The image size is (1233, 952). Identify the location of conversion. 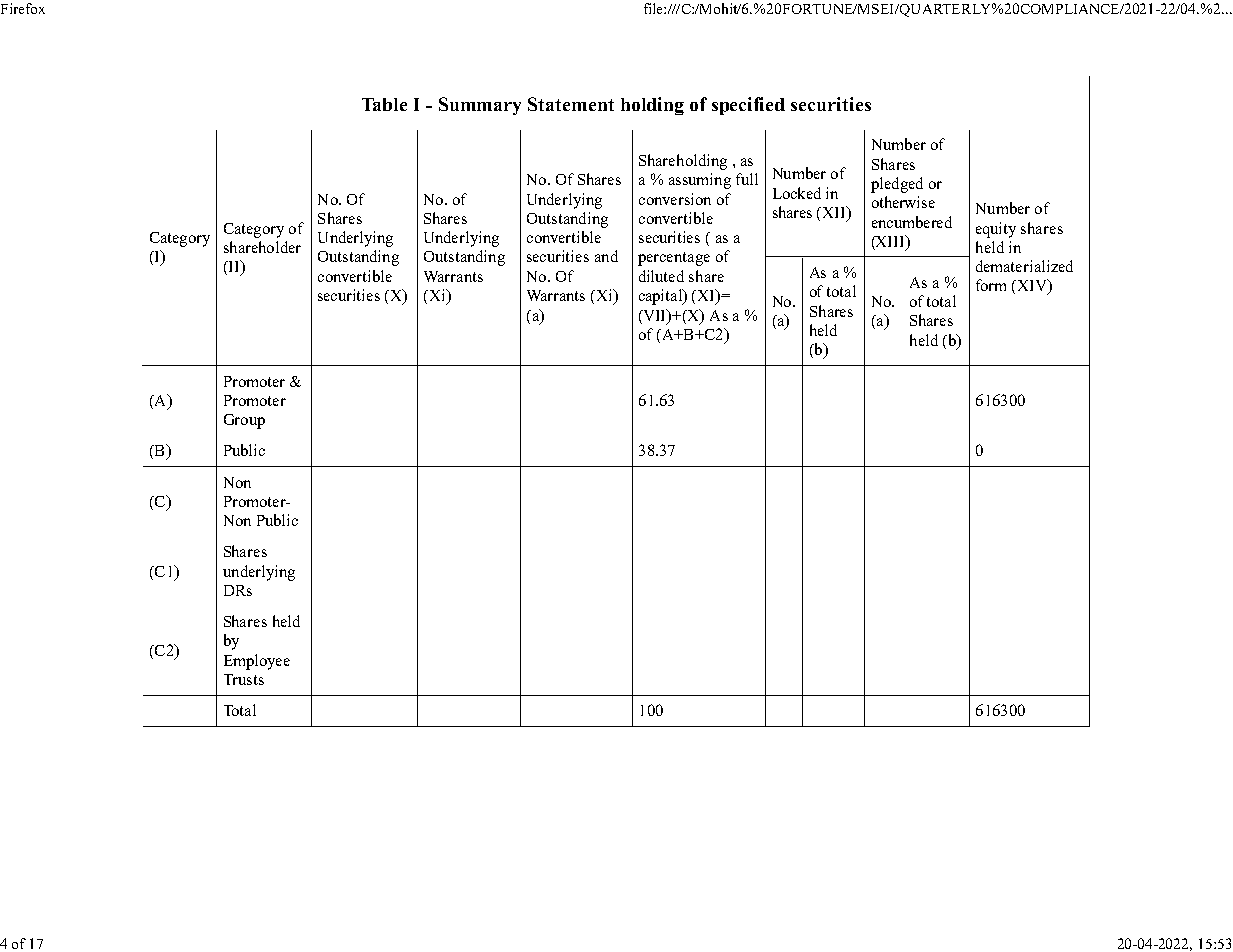
(675, 199).
